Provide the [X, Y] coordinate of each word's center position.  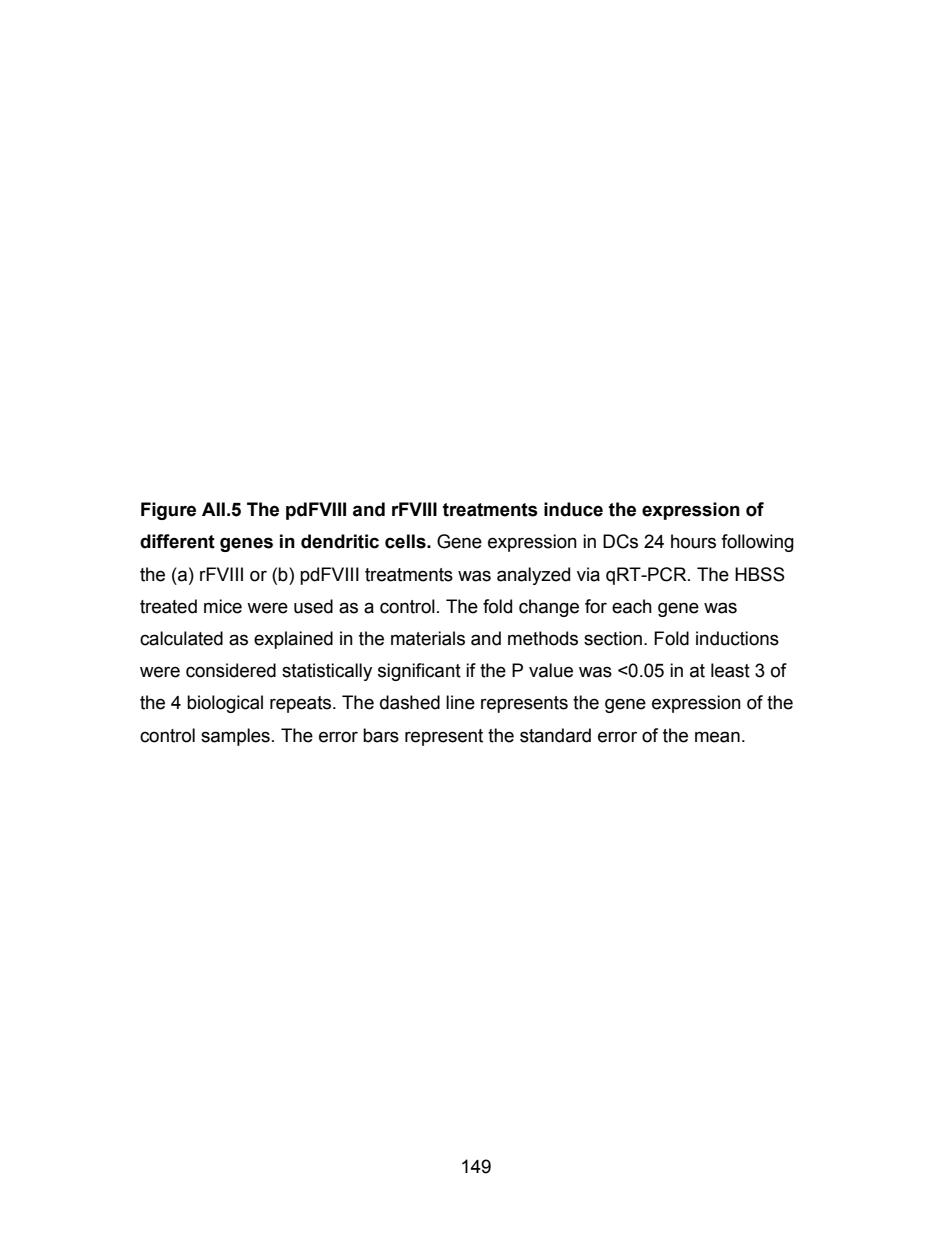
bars [381, 735]
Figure [168, 511]
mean [717, 737]
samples [235, 737]
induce [573, 509]
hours [693, 541]
